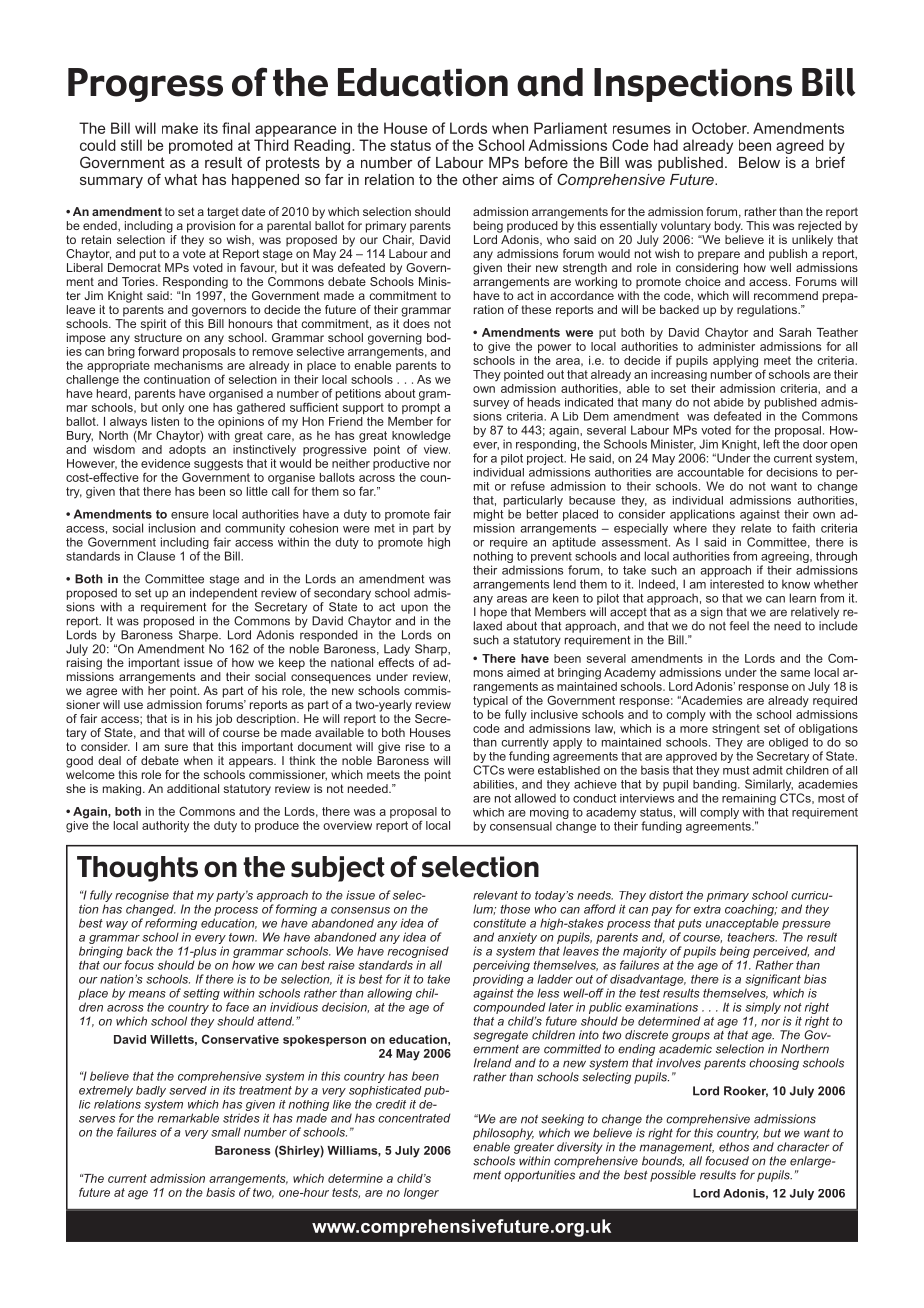 The width and height of the screenshot is (924, 1308). What do you see at coordinates (180, 179) in the screenshot?
I see `what` at bounding box center [180, 179].
